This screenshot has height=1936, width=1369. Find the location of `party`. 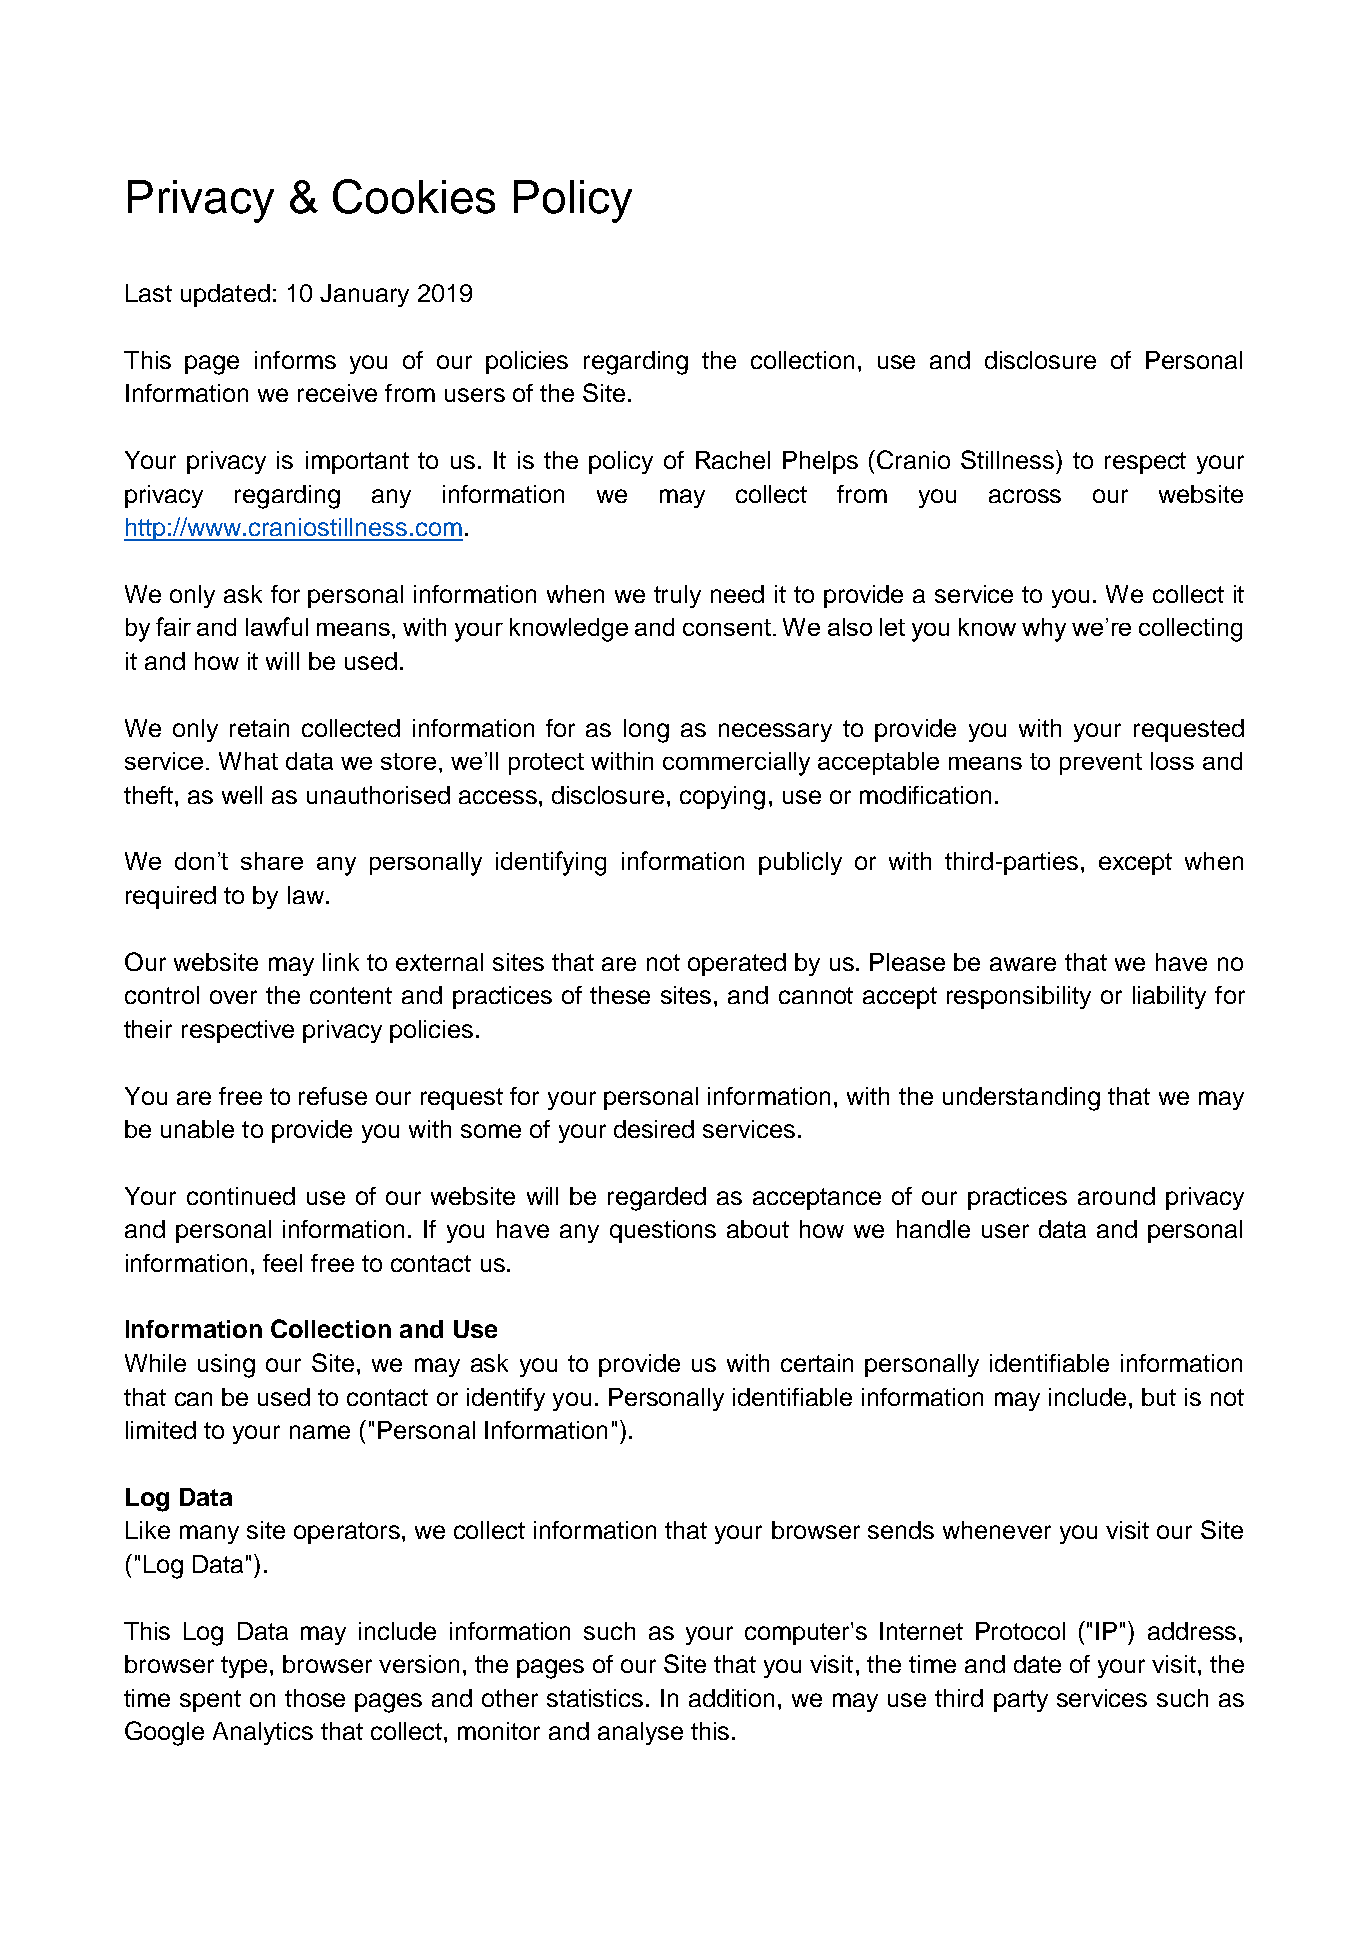

party is located at coordinates (1021, 1701).
